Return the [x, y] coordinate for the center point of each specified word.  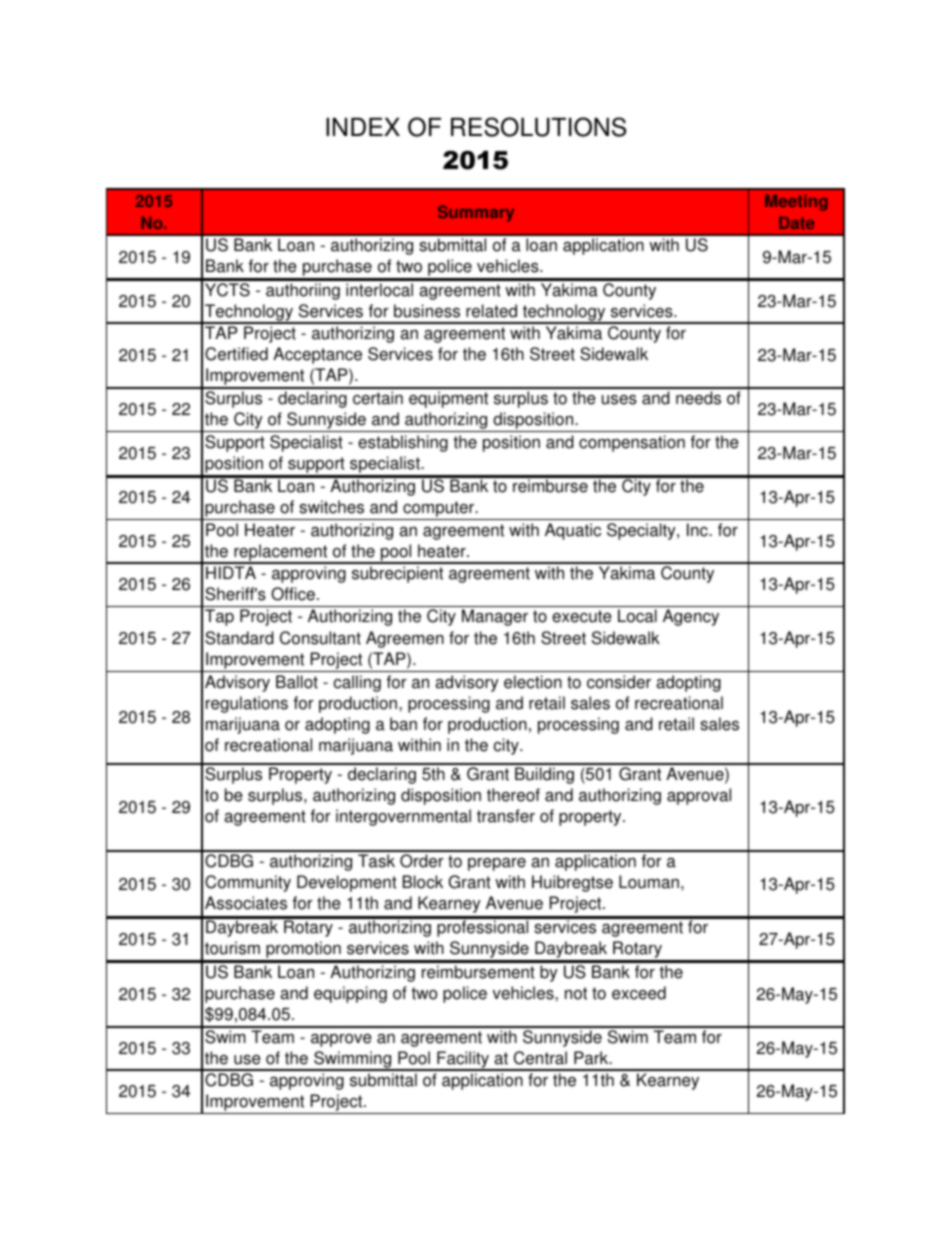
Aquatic [573, 531]
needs [698, 398]
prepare [497, 864]
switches [331, 507]
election [533, 682]
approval [699, 796]
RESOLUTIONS [538, 127]
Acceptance [317, 355]
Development [347, 883]
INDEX [363, 127]
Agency [691, 617]
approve [341, 1040]
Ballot [297, 682]
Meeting [796, 203]
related [491, 311]
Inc [698, 530]
